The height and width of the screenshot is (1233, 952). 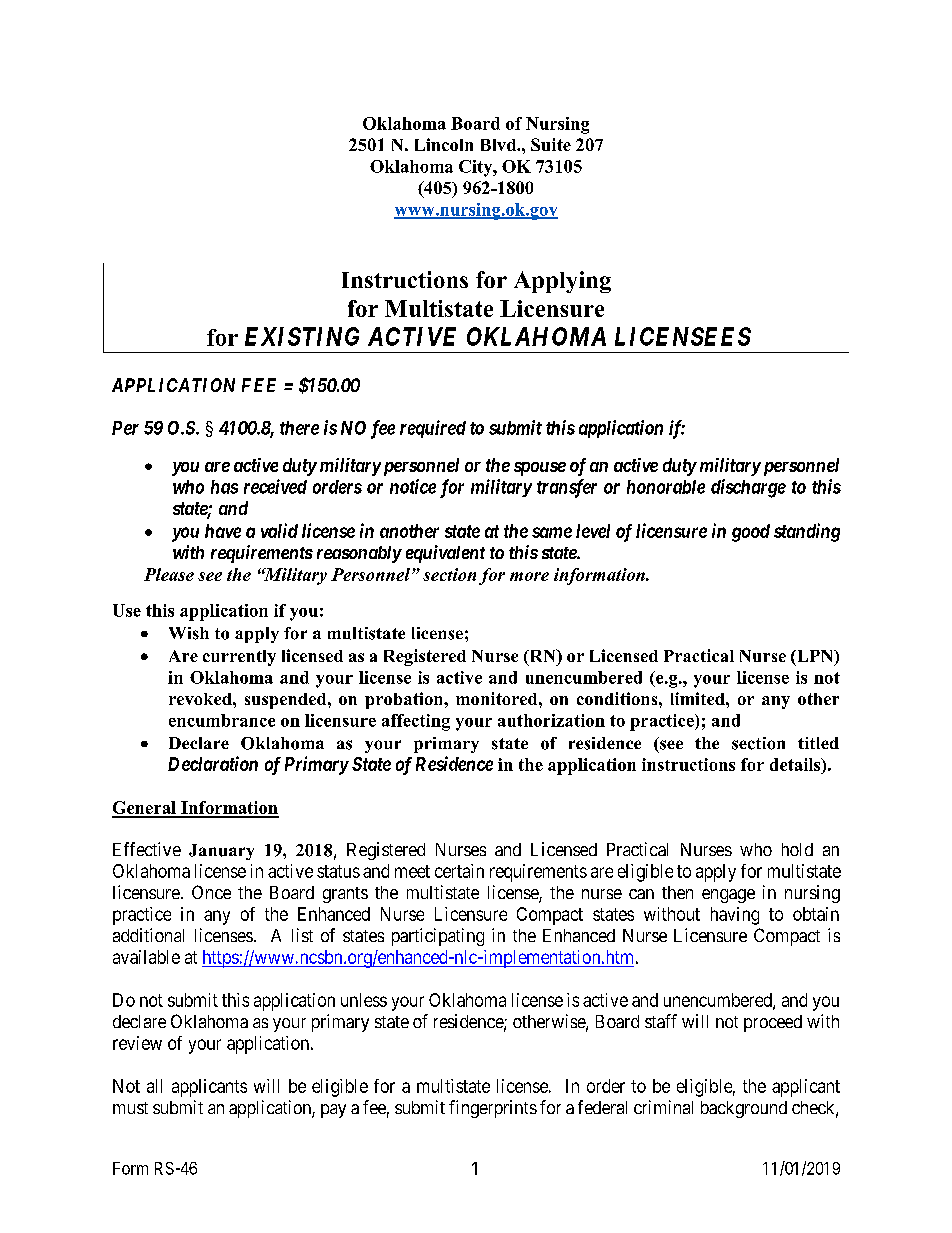 I want to click on Suite, so click(x=551, y=144).
